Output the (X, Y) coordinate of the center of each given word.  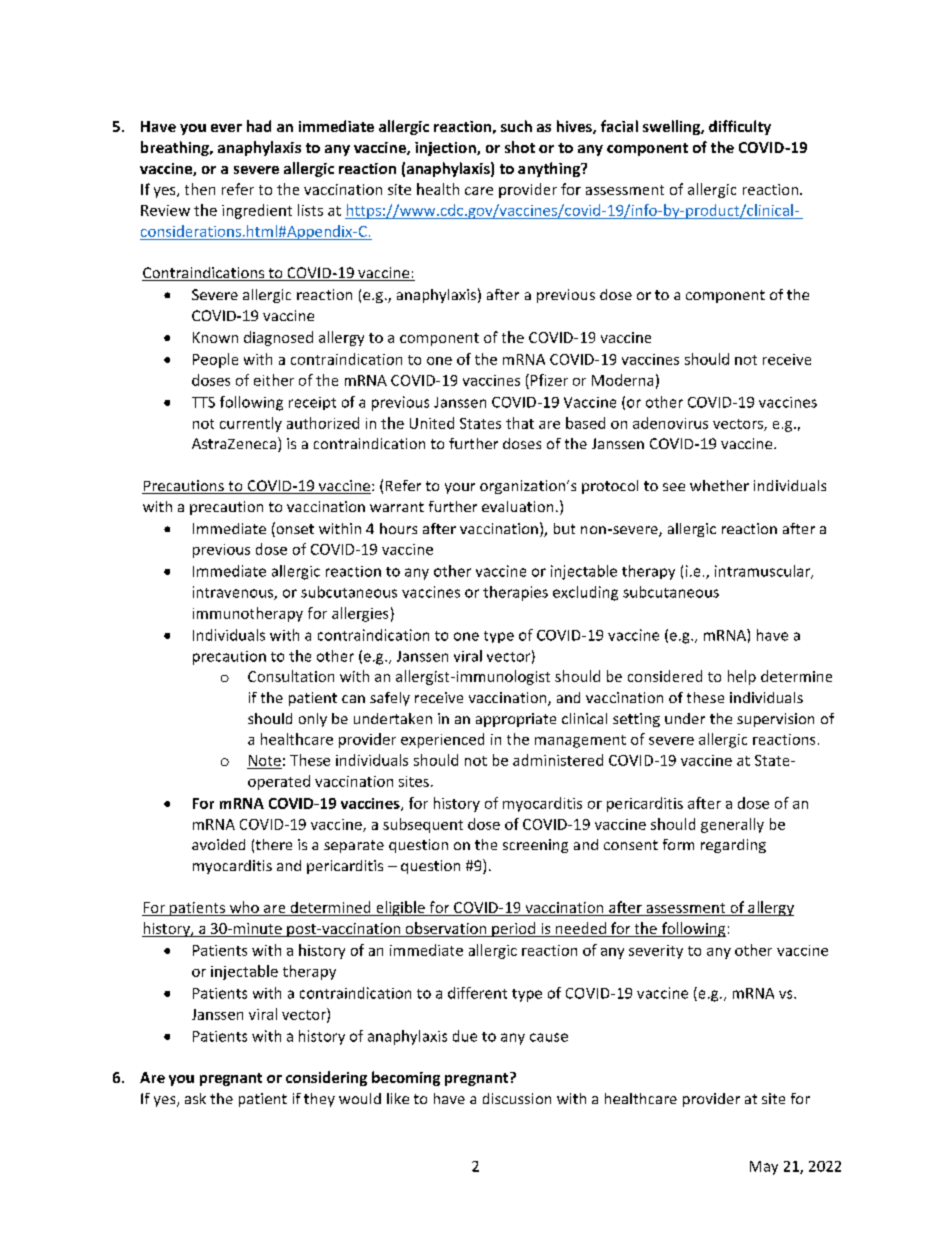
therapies (515, 593)
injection (446, 149)
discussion (517, 1098)
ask (195, 1098)
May (764, 1168)
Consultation (291, 676)
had (259, 126)
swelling (672, 127)
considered (665, 676)
